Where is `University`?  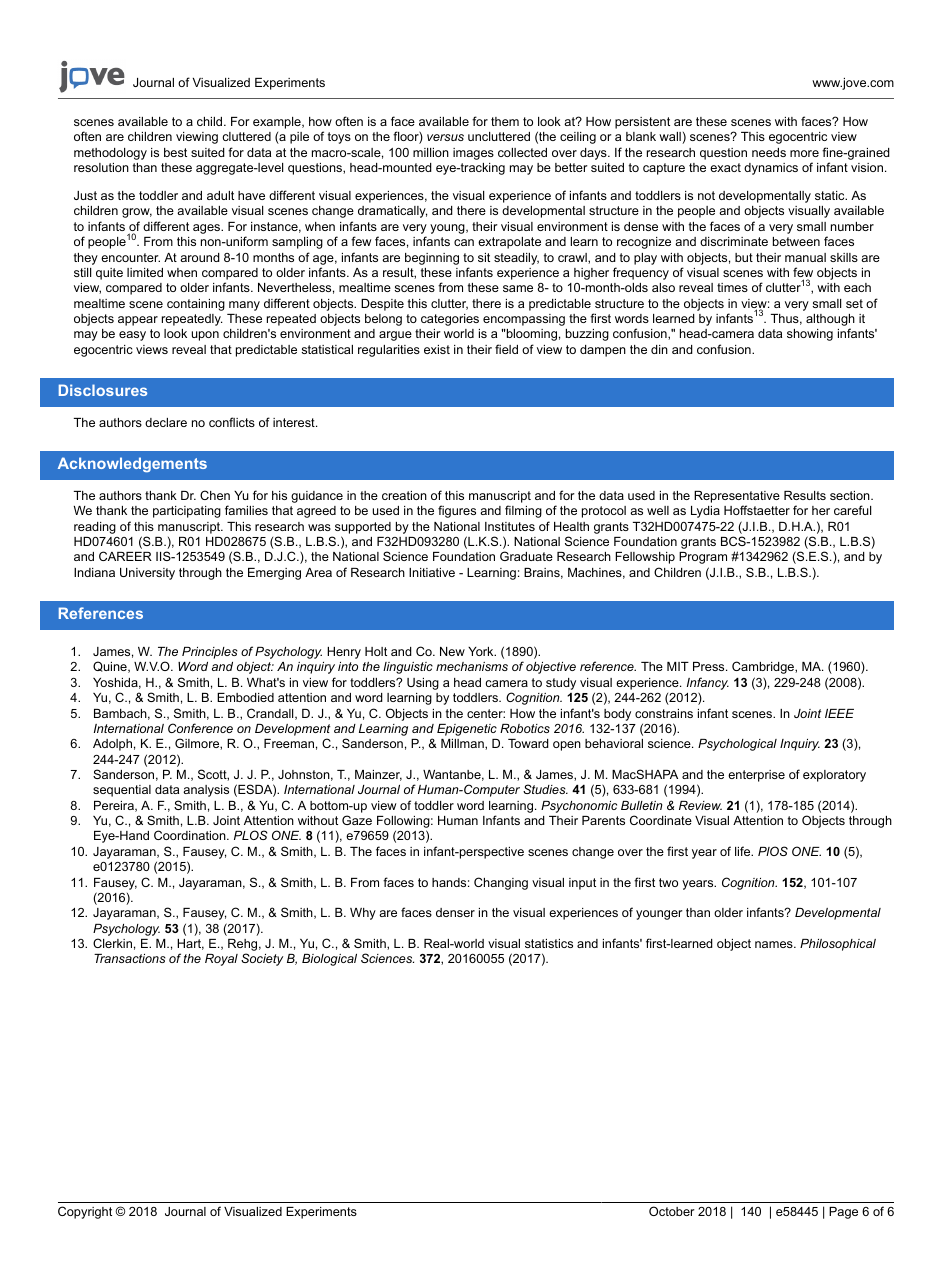
University is located at coordinates (147, 574).
